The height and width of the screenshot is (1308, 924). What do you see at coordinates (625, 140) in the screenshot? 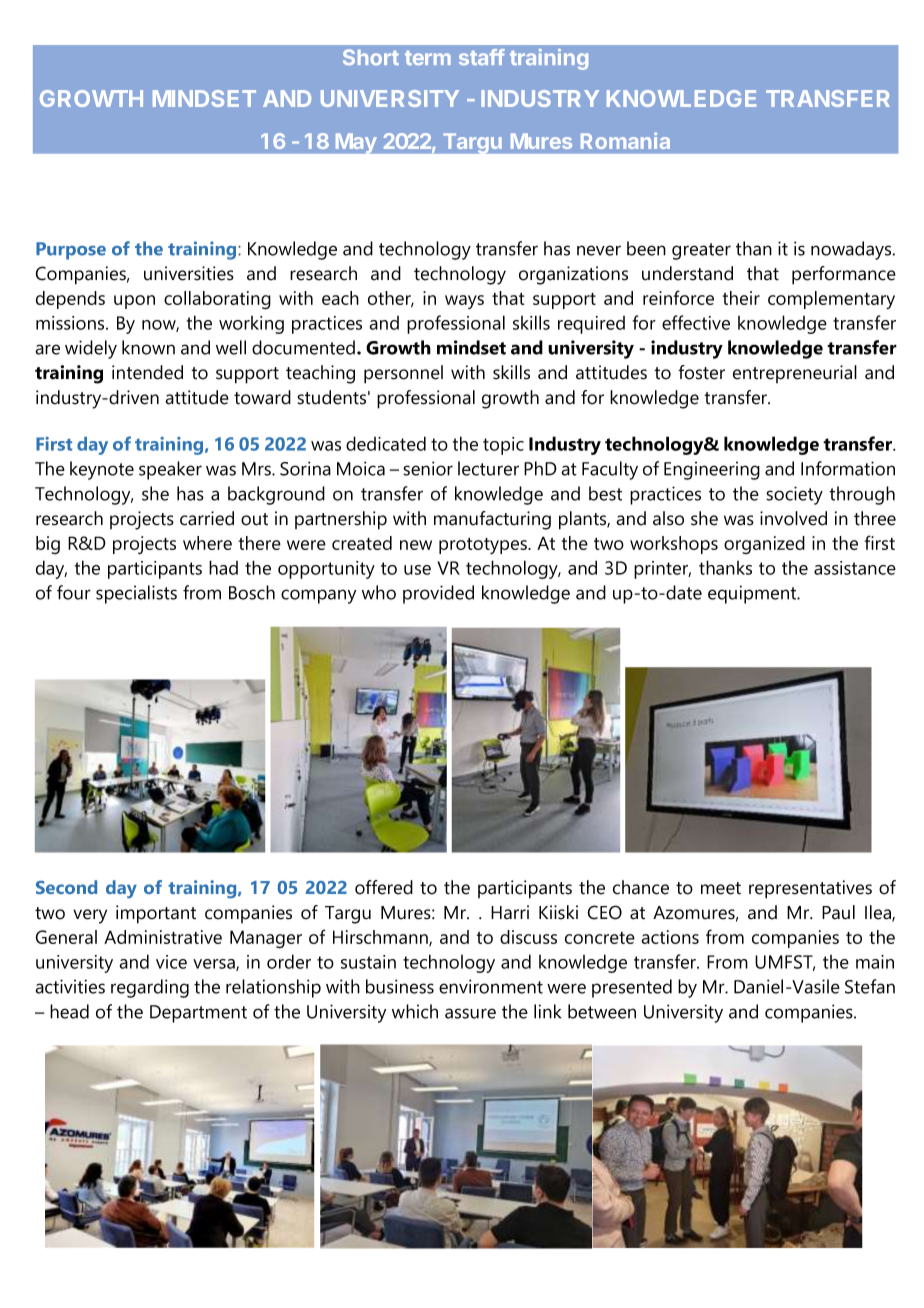
I see `Romania` at bounding box center [625, 140].
